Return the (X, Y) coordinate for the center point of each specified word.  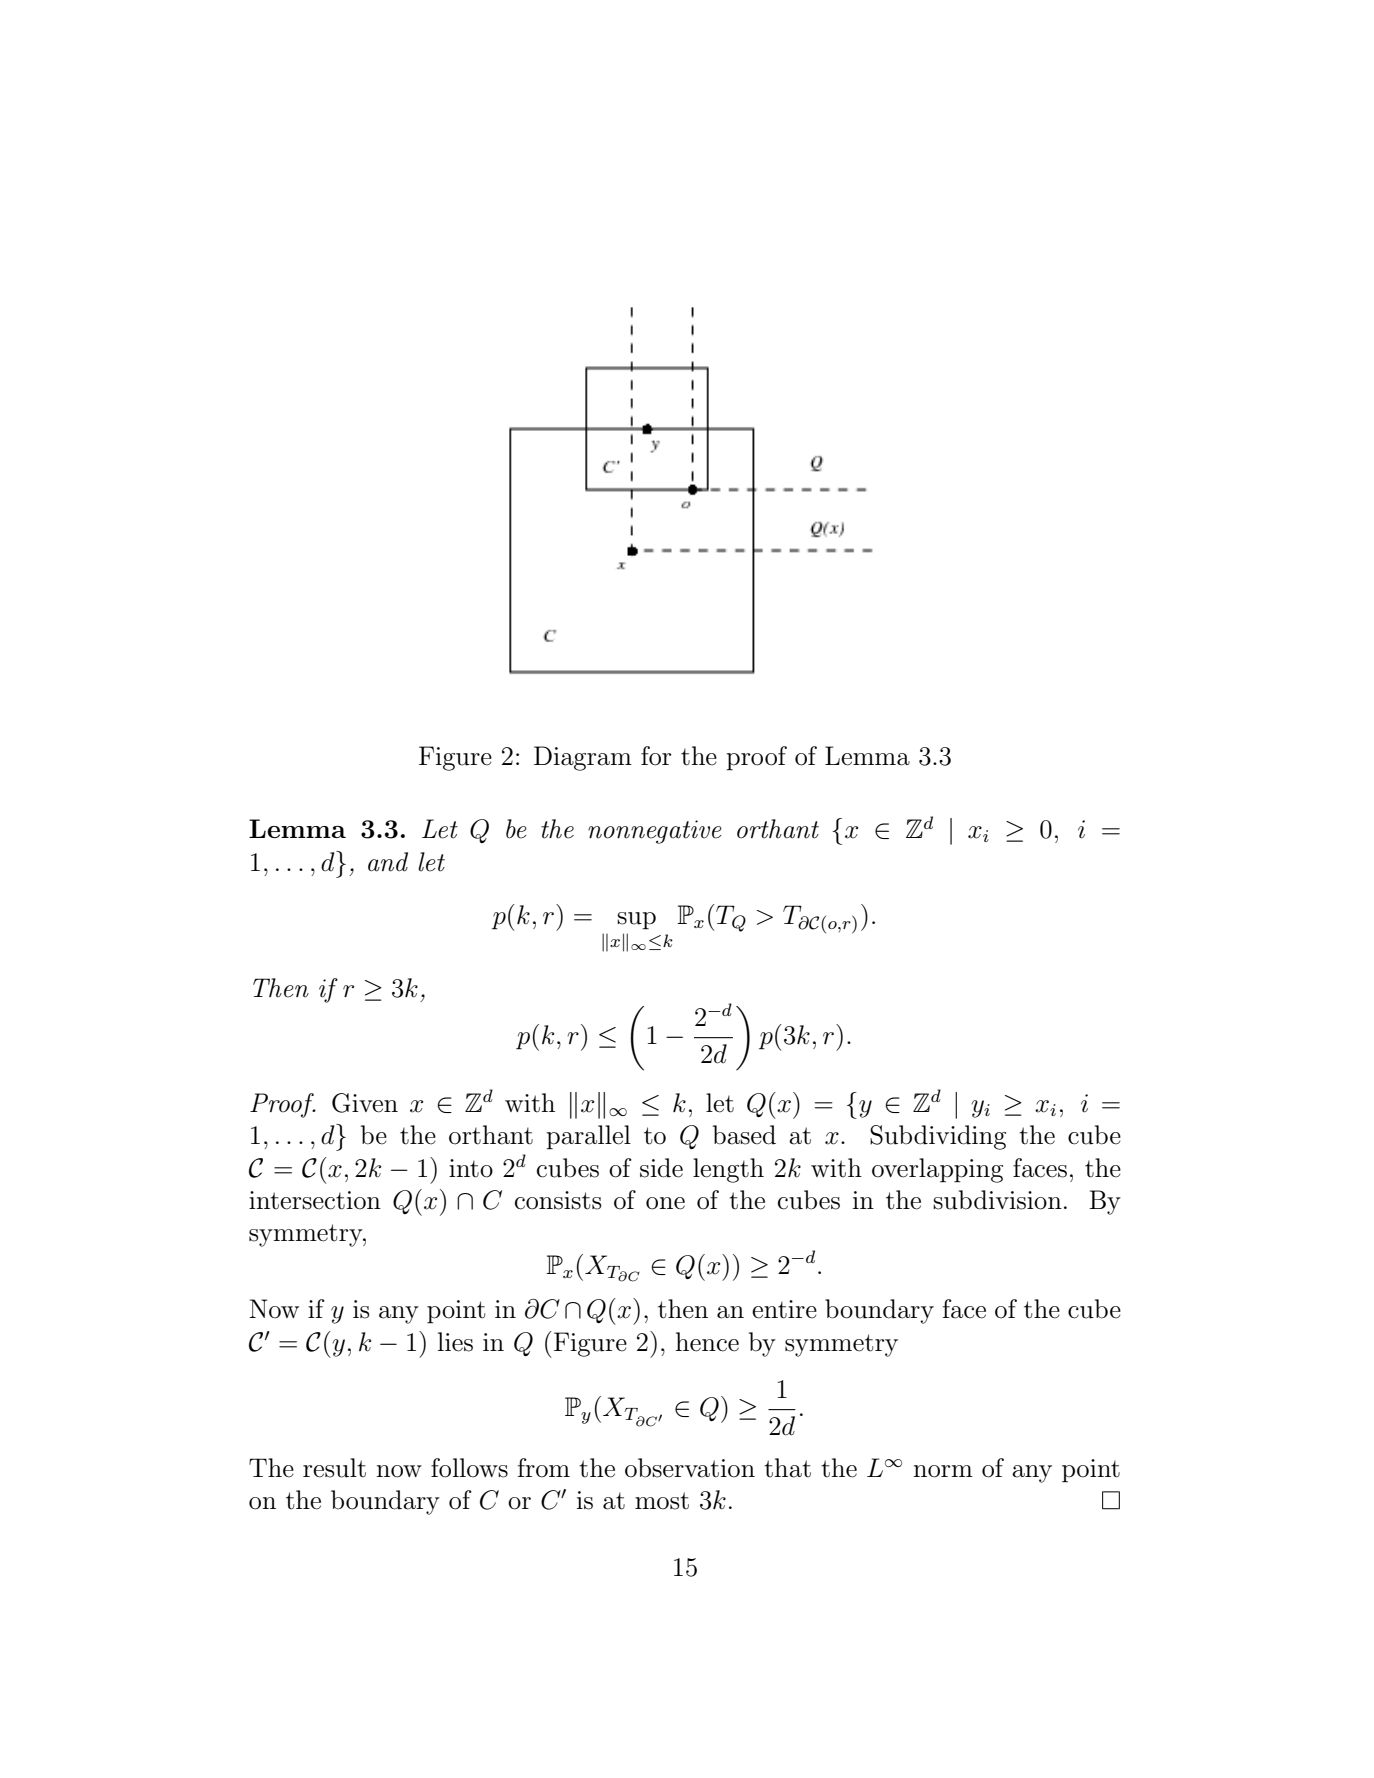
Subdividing (938, 1137)
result (334, 1468)
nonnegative (655, 832)
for (656, 756)
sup (636, 921)
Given (365, 1103)
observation (690, 1468)
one (665, 1203)
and (388, 862)
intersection (315, 1200)
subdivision (997, 1200)
